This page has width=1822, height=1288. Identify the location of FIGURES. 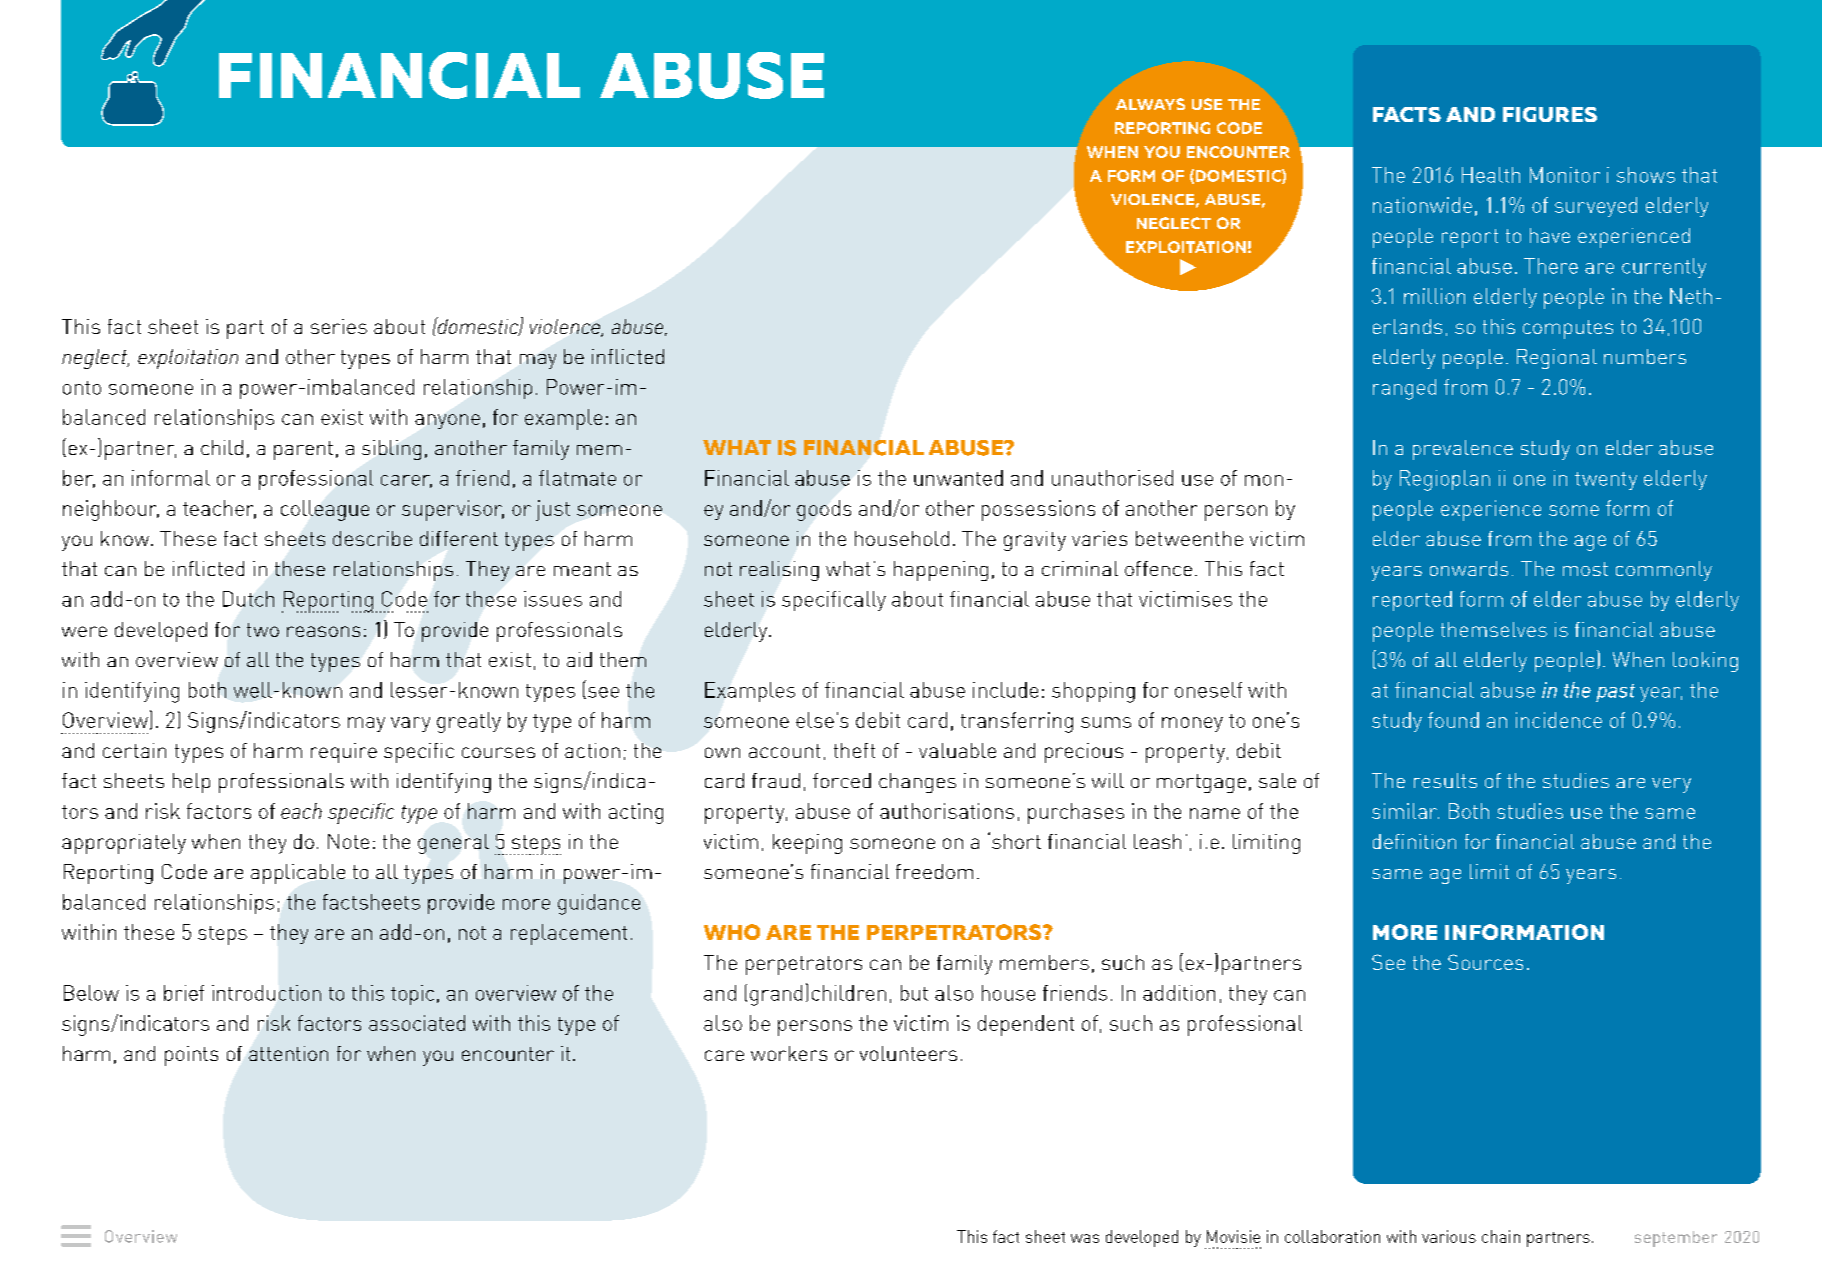
(1550, 114).
